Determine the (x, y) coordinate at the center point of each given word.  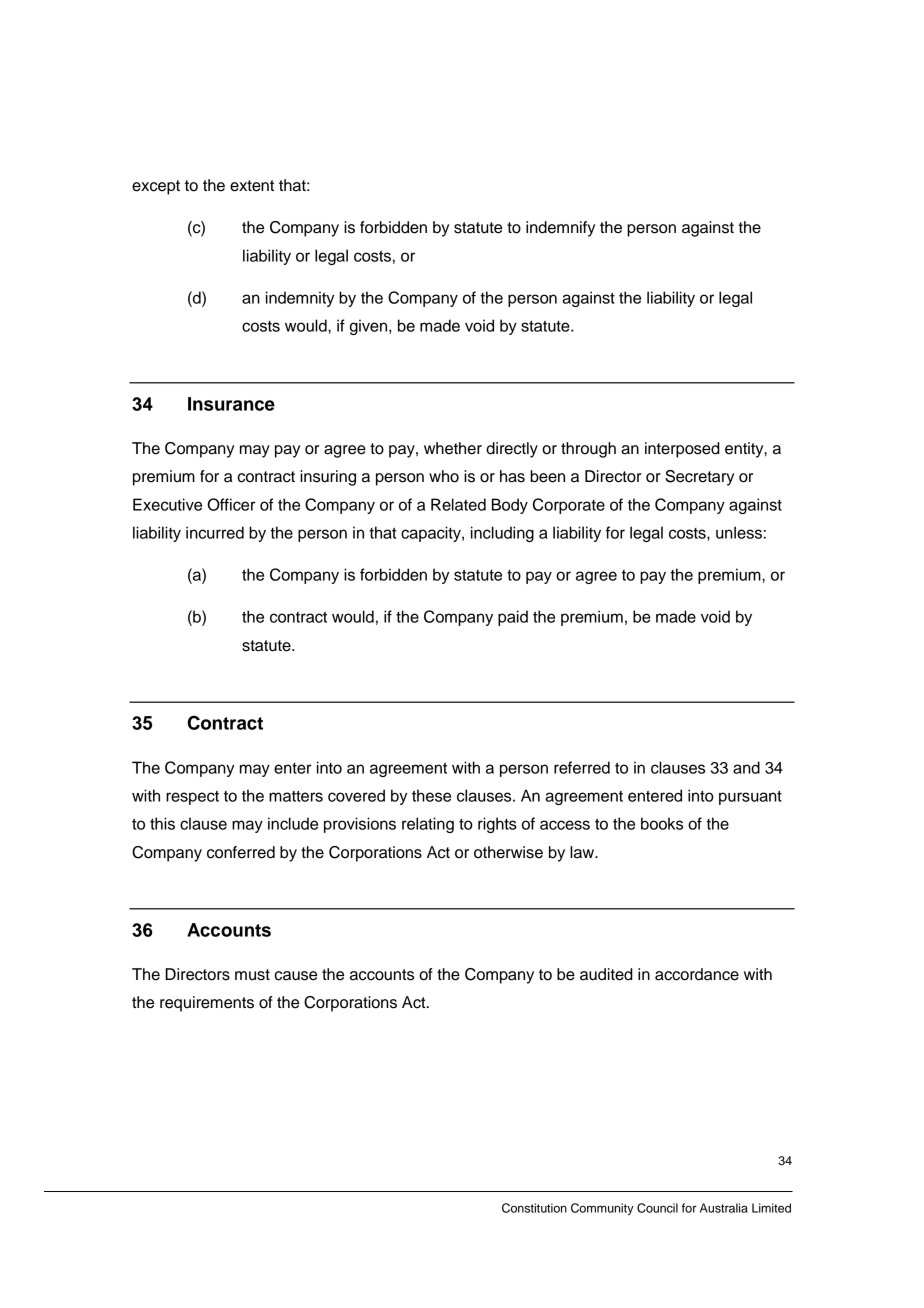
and (746, 767)
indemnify (560, 229)
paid (513, 618)
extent (252, 186)
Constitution (534, 1208)
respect (192, 798)
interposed (682, 450)
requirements (207, 1004)
